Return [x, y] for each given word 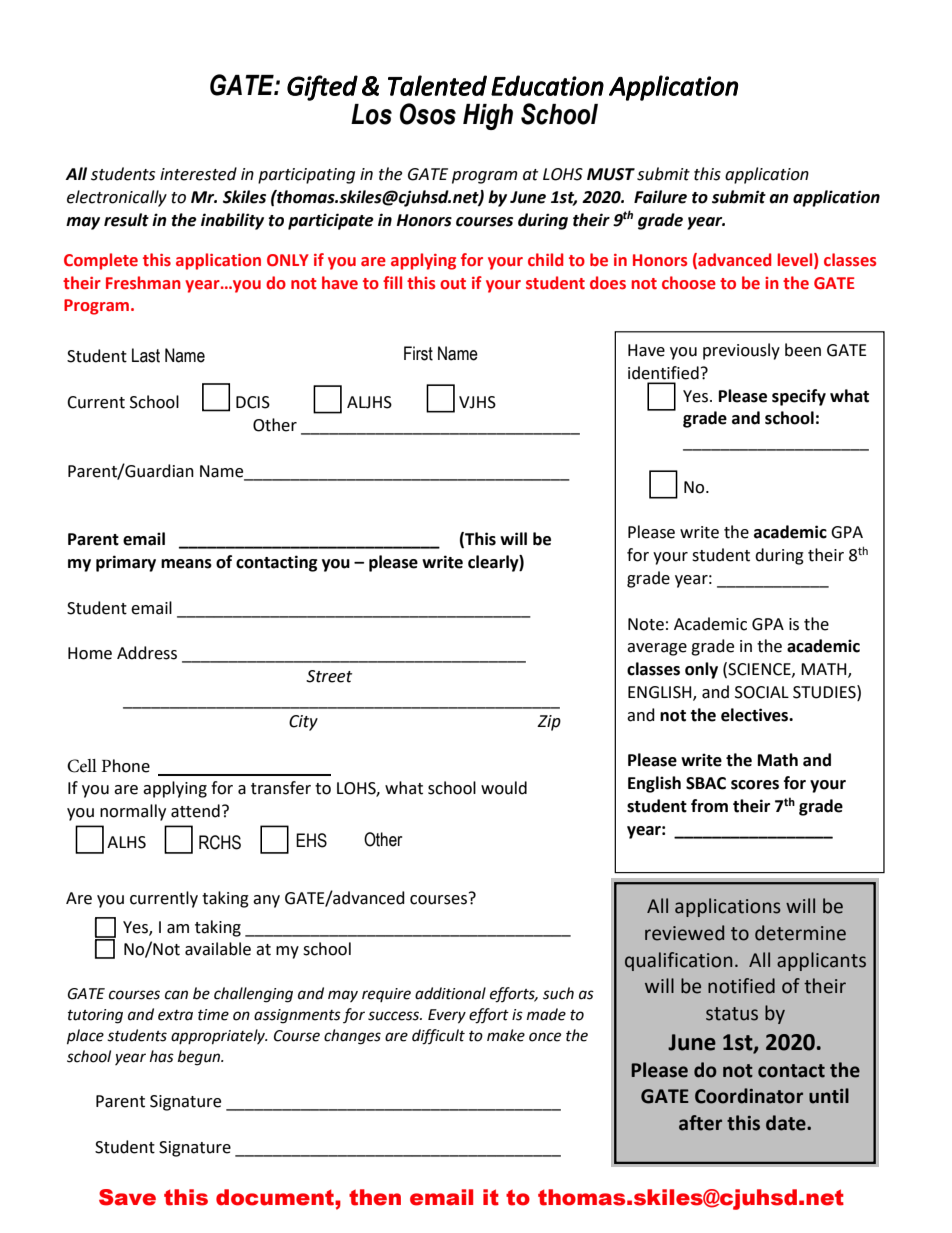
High [488, 117]
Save [127, 1197]
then [375, 1197]
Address [147, 653]
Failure [660, 197]
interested [198, 174]
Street [329, 676]
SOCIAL [762, 692]
